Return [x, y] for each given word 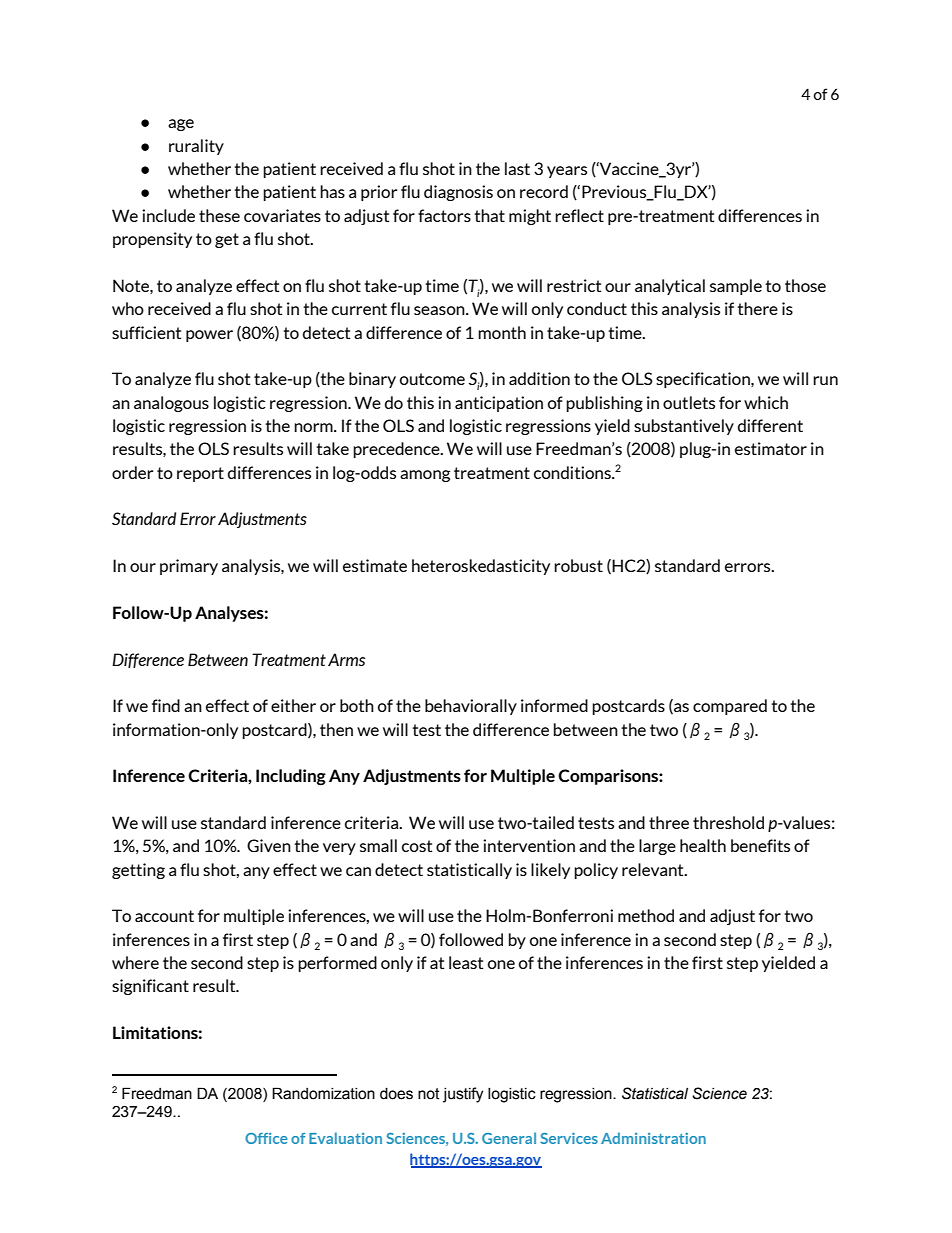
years [567, 172]
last [517, 168]
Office [266, 1138]
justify [463, 1095]
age [181, 125]
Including [291, 777]
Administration [653, 1138]
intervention [529, 845]
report [200, 474]
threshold [728, 822]
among [425, 476]
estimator [771, 448]
